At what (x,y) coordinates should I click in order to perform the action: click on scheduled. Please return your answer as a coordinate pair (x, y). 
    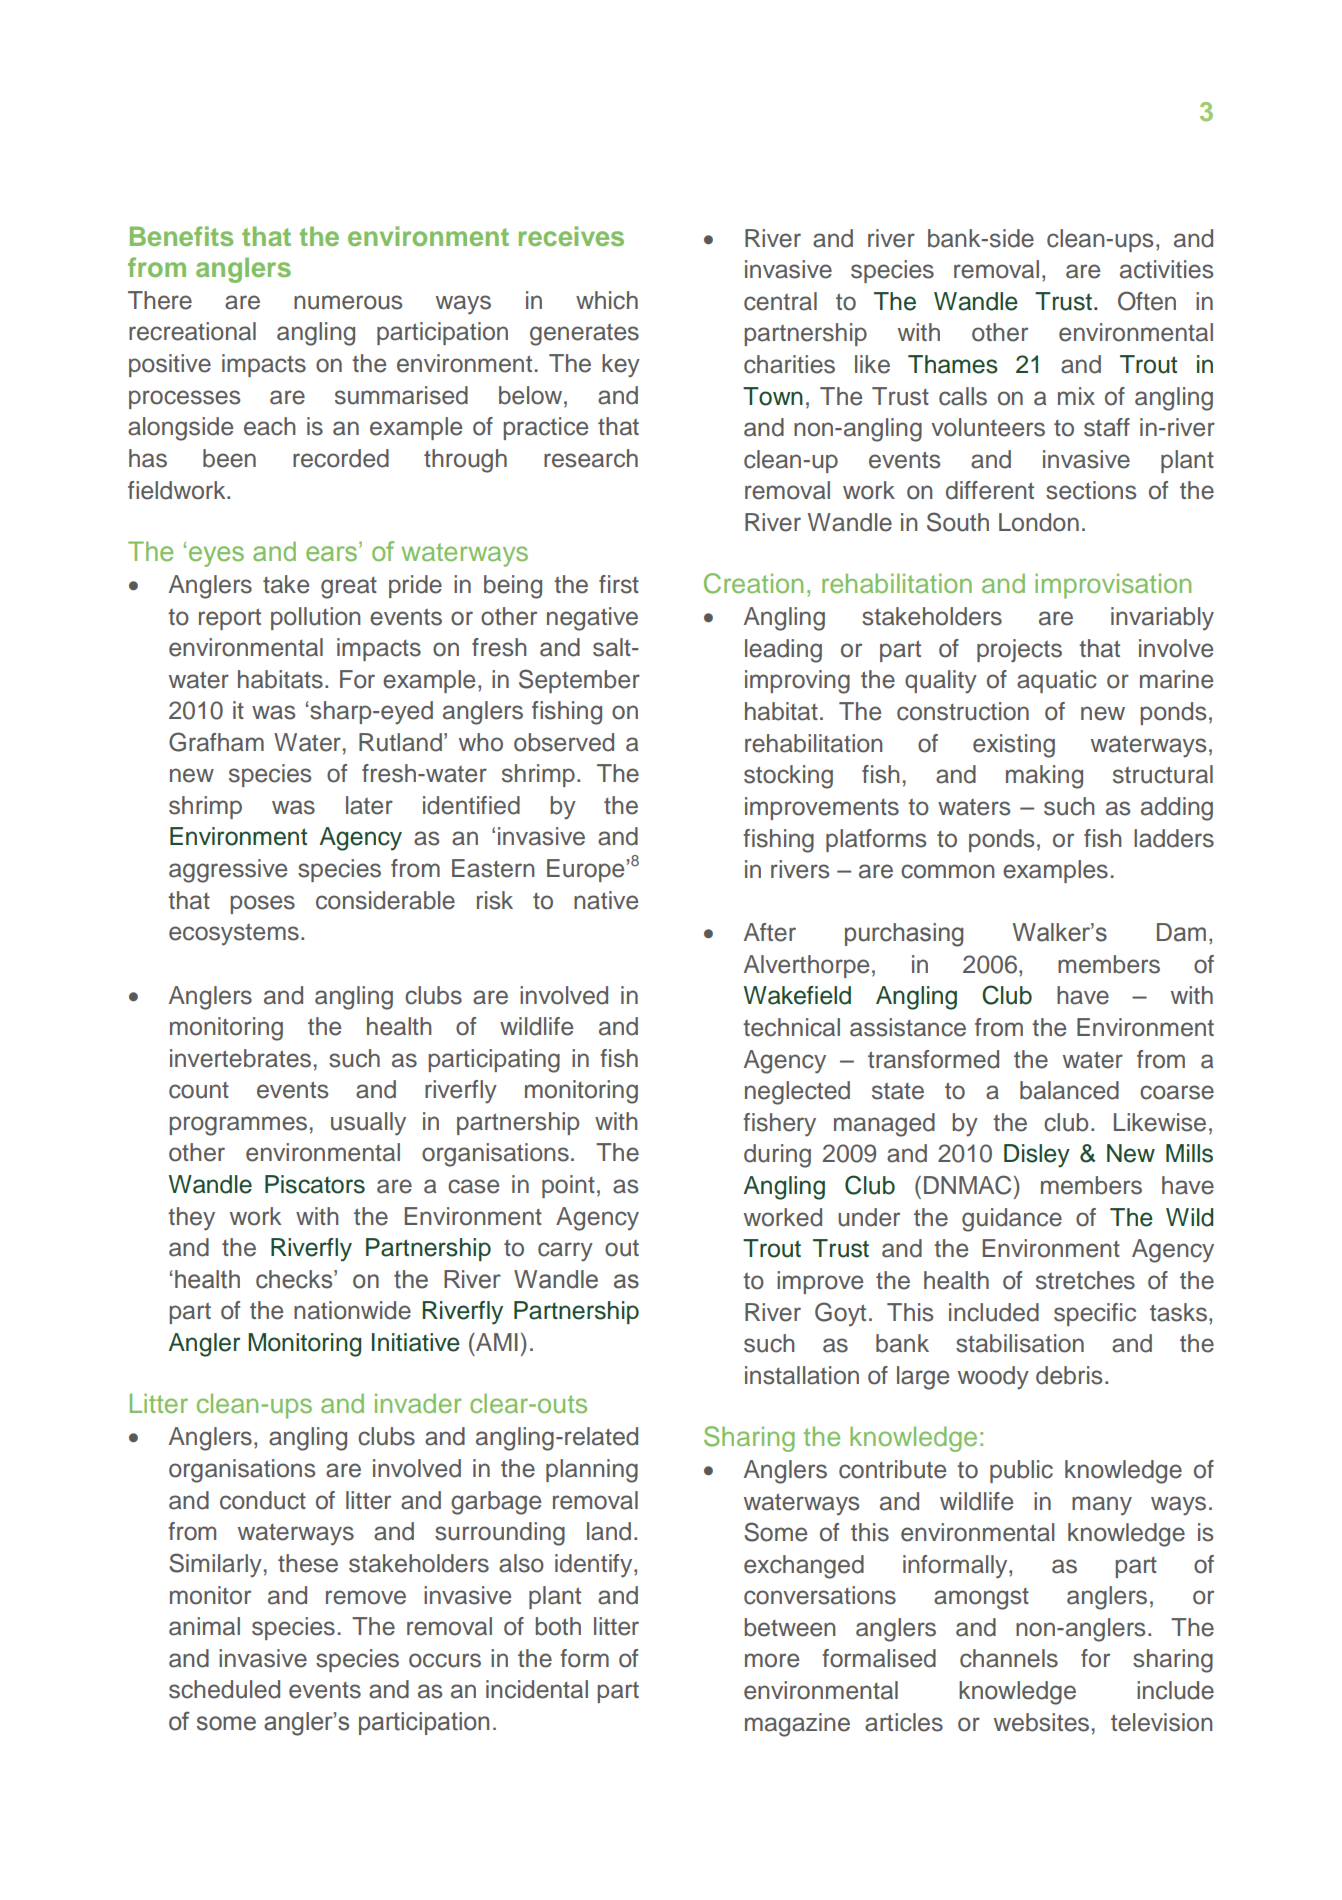
    Looking at the image, I should click on (224, 1689).
